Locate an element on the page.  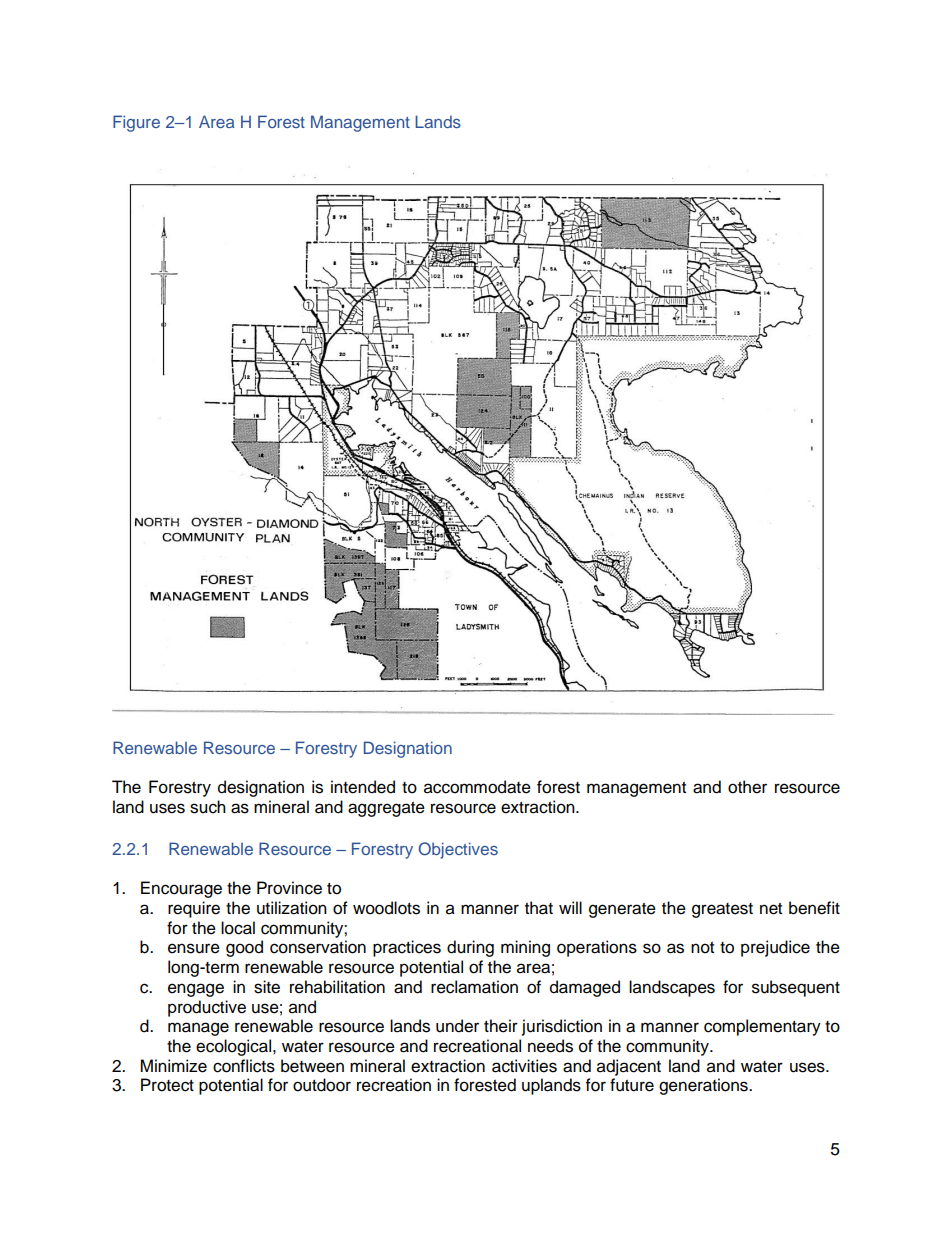
other is located at coordinates (747, 787).
